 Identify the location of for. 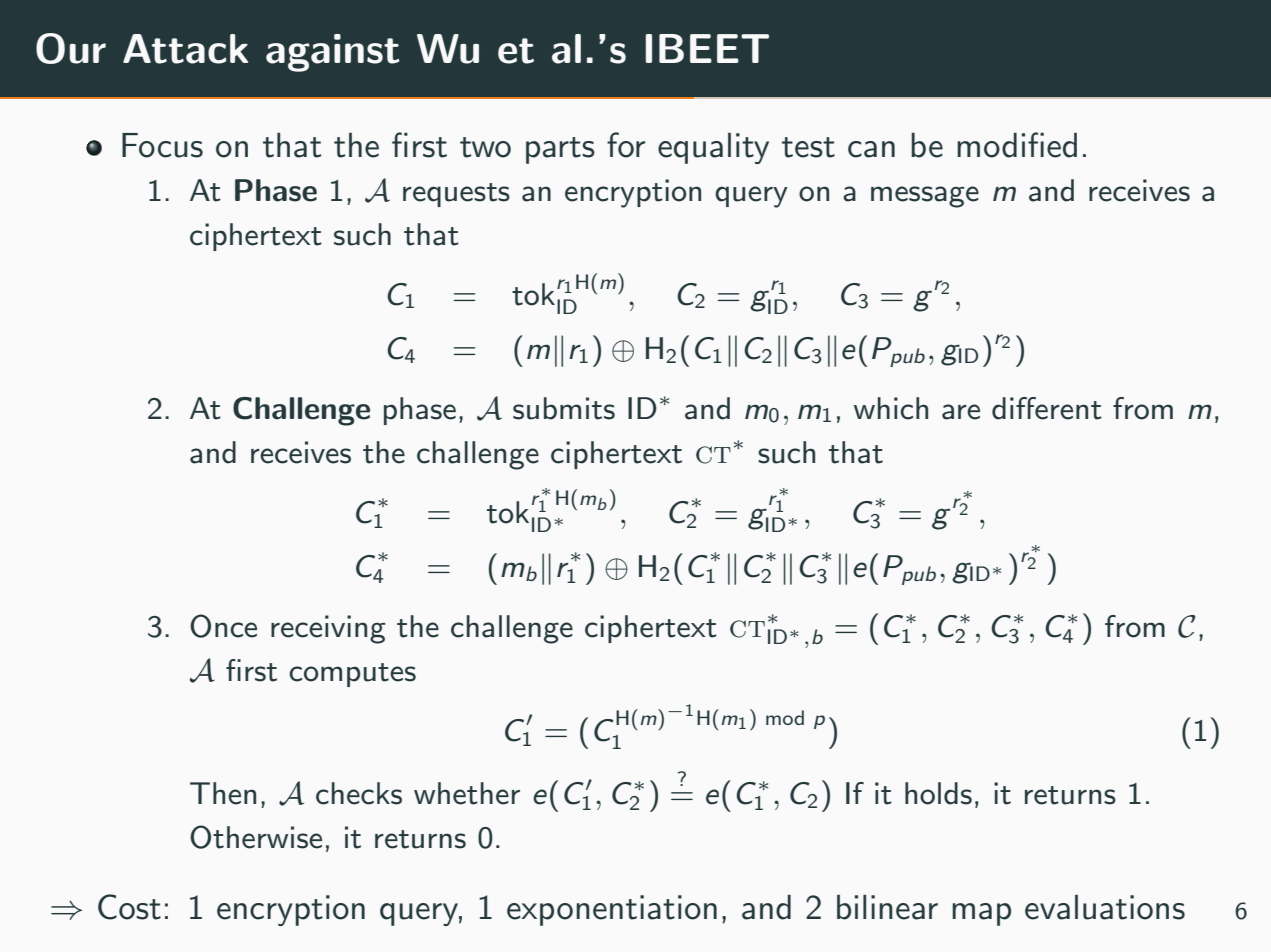
(626, 145).
